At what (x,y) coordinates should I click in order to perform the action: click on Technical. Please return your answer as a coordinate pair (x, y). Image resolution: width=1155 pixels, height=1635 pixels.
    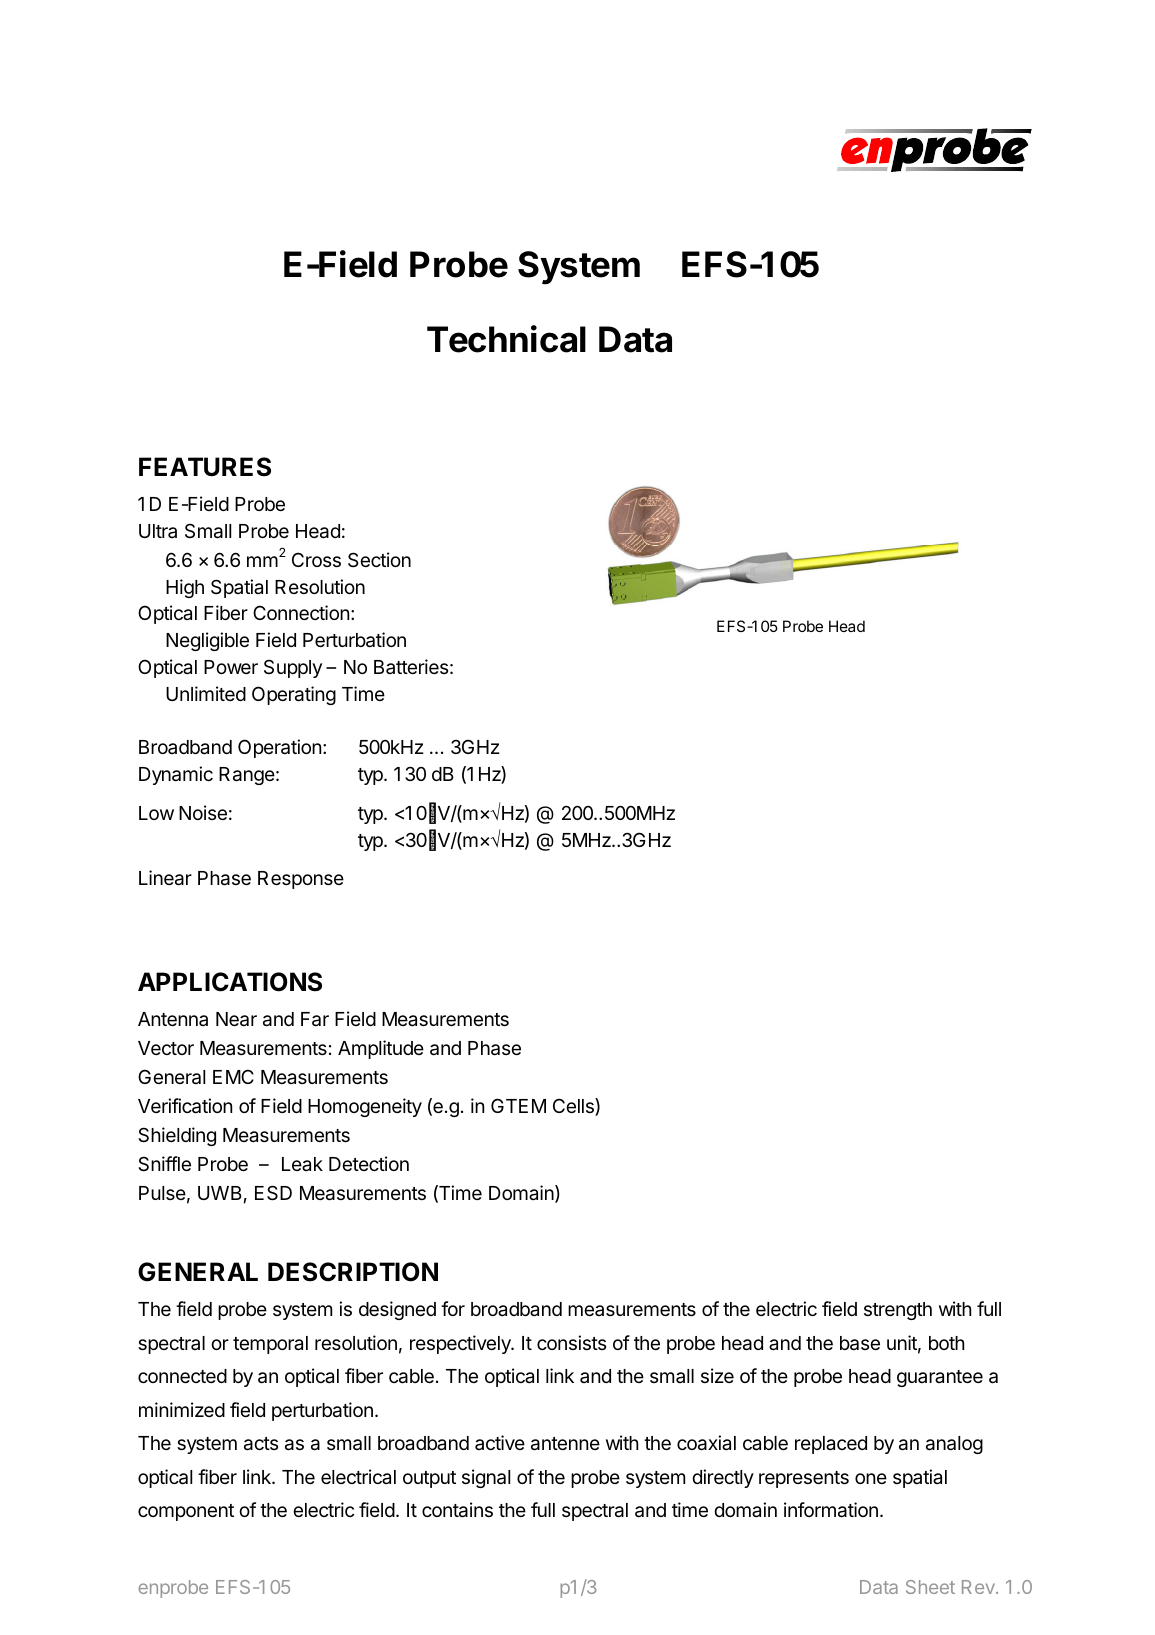
    Looking at the image, I should click on (506, 339).
